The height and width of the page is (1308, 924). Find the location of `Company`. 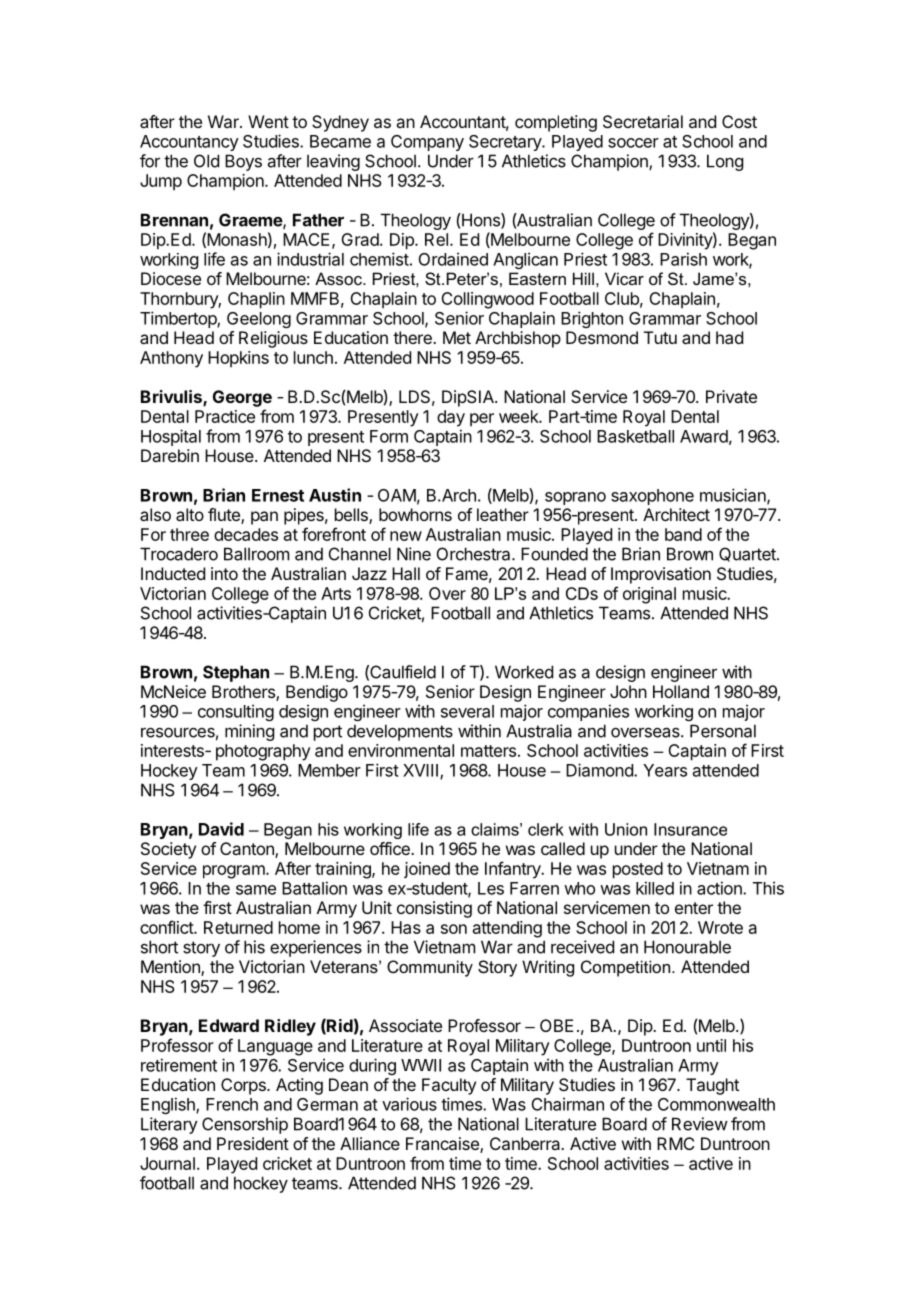

Company is located at coordinates (427, 143).
